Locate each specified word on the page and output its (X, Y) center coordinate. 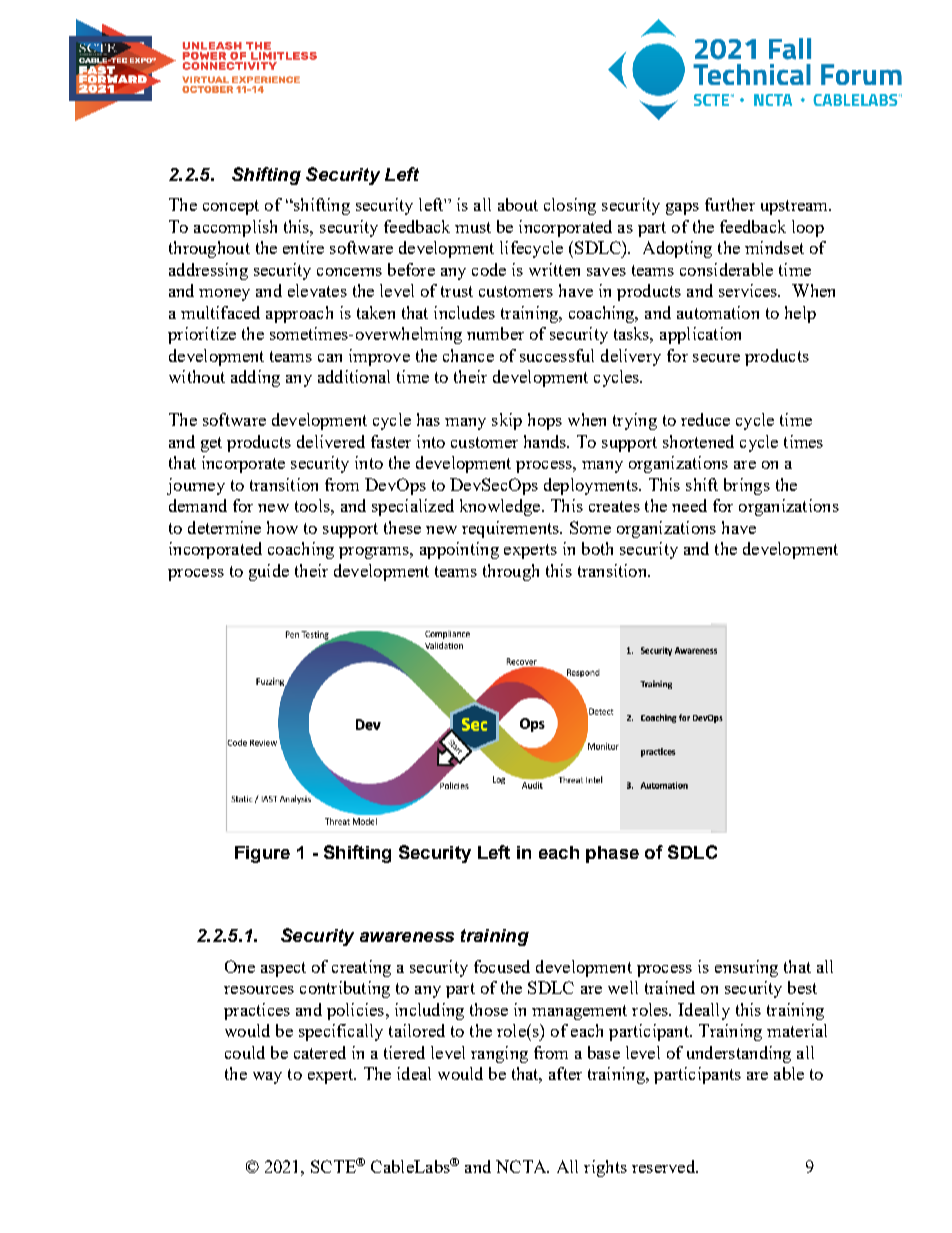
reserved (664, 1166)
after (565, 1073)
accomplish (235, 228)
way (267, 1078)
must (473, 227)
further (730, 204)
